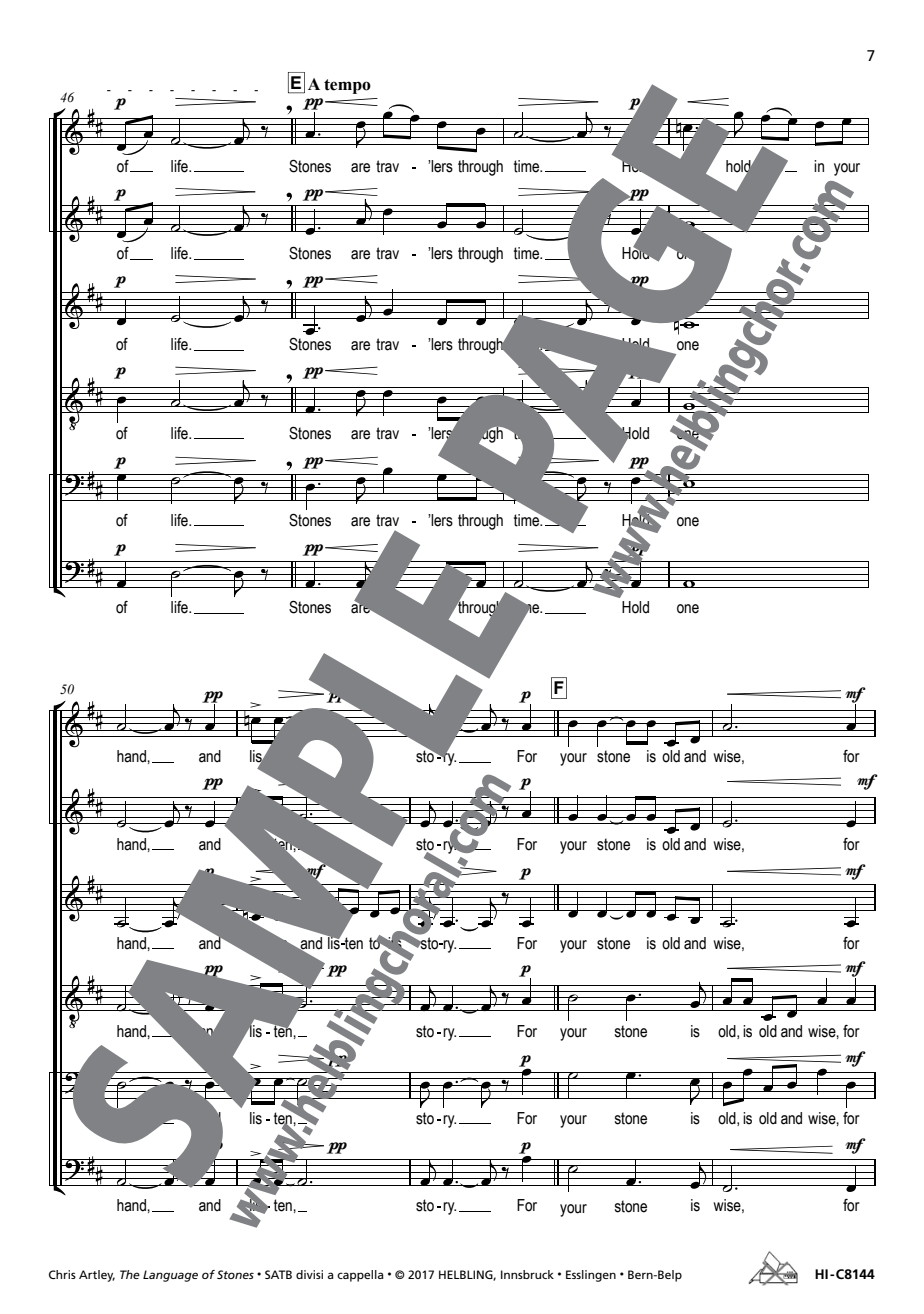  Describe the element at coordinates (130, 1274) in the document. I see `The` at that location.
